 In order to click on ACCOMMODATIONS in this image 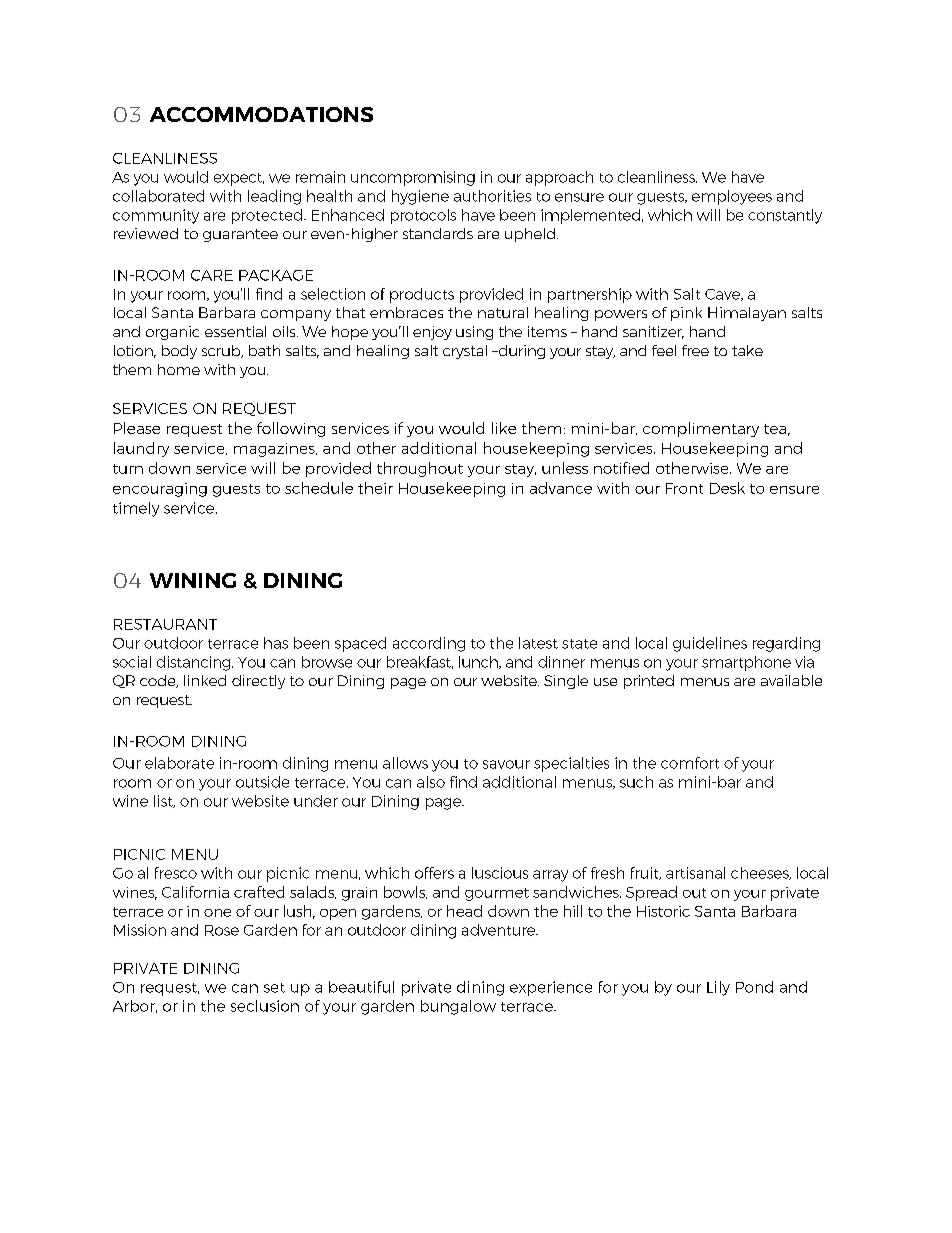, I will do `click(261, 114)`.
